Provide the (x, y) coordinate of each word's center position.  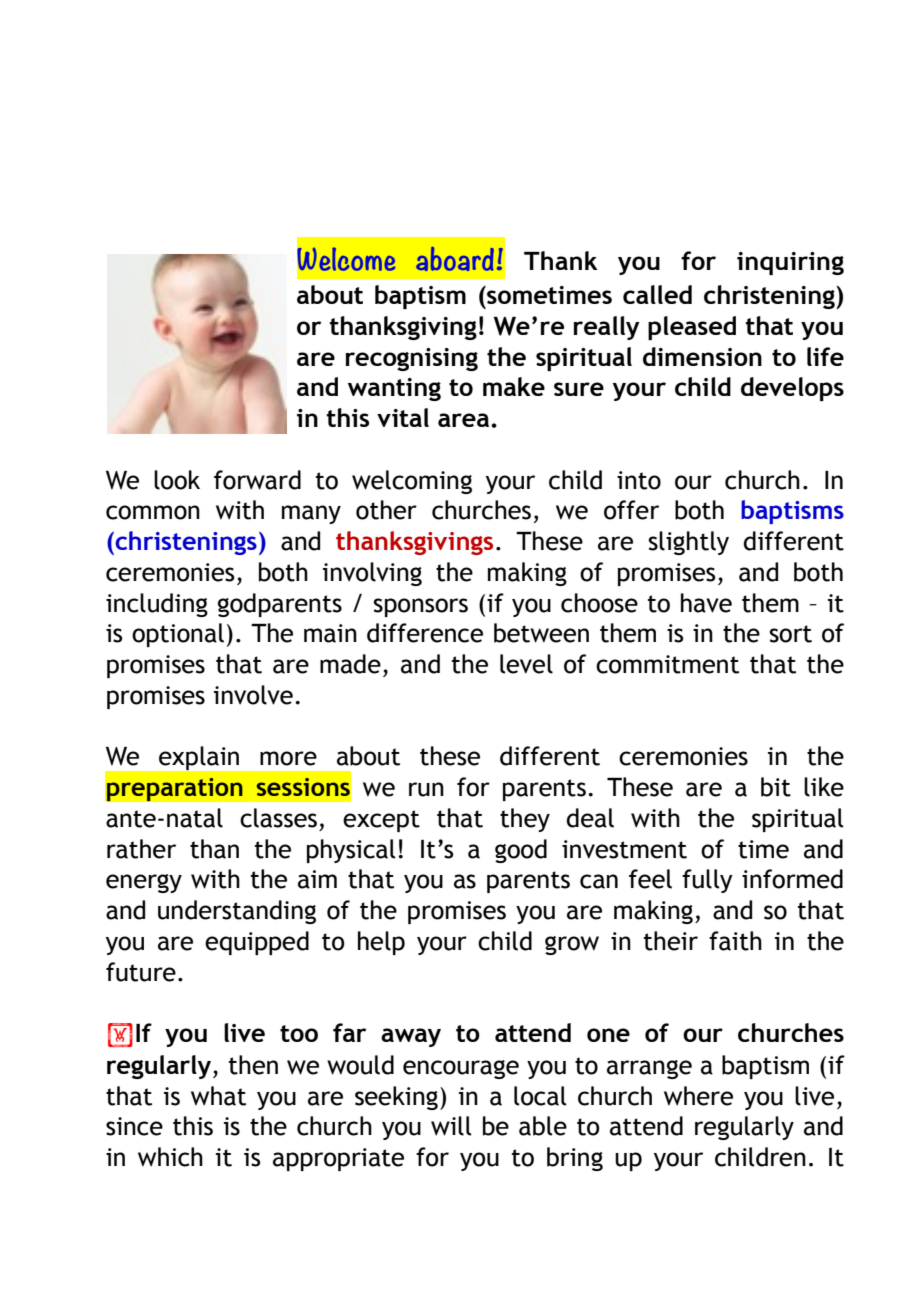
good (521, 851)
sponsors (421, 607)
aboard (455, 259)
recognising (412, 359)
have (706, 603)
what (218, 1096)
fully (707, 881)
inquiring (790, 263)
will (451, 1126)
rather (141, 849)
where (698, 1096)
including (157, 605)
